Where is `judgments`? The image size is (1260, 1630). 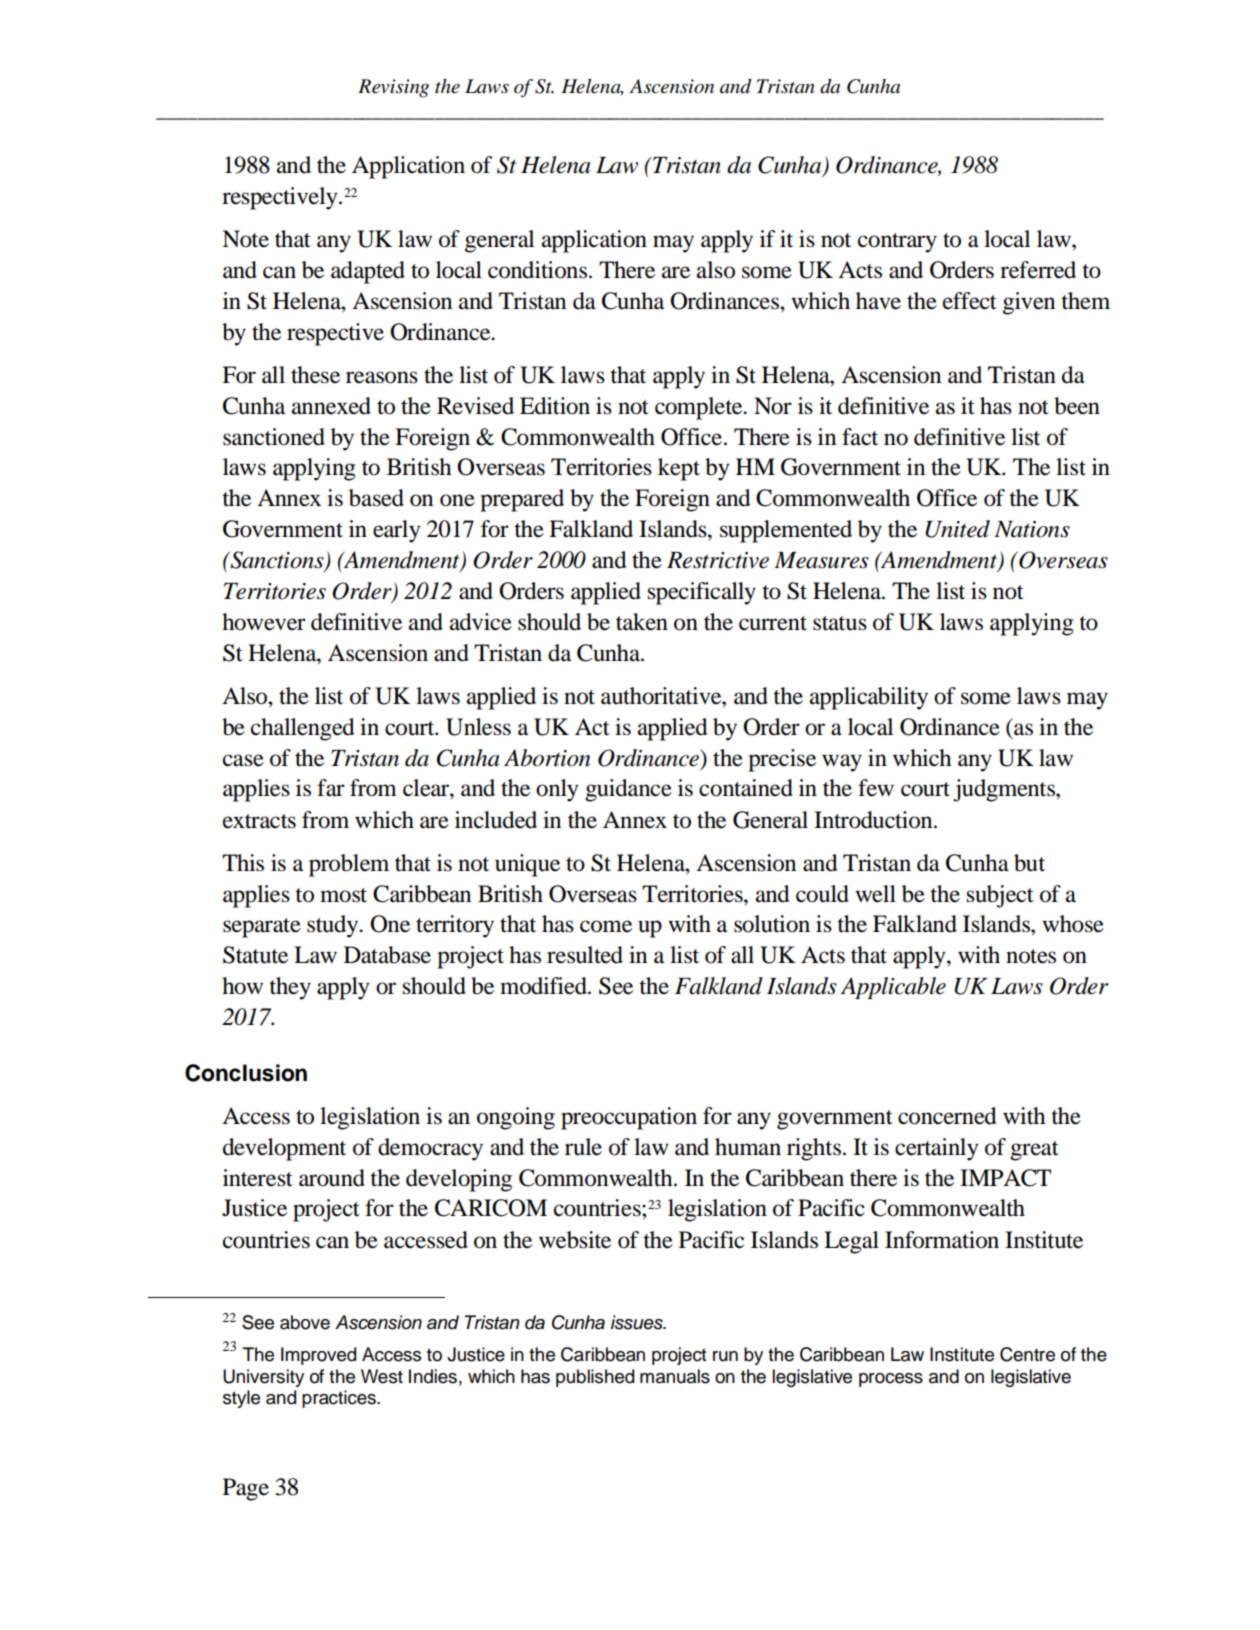 judgments is located at coordinates (1005, 790).
